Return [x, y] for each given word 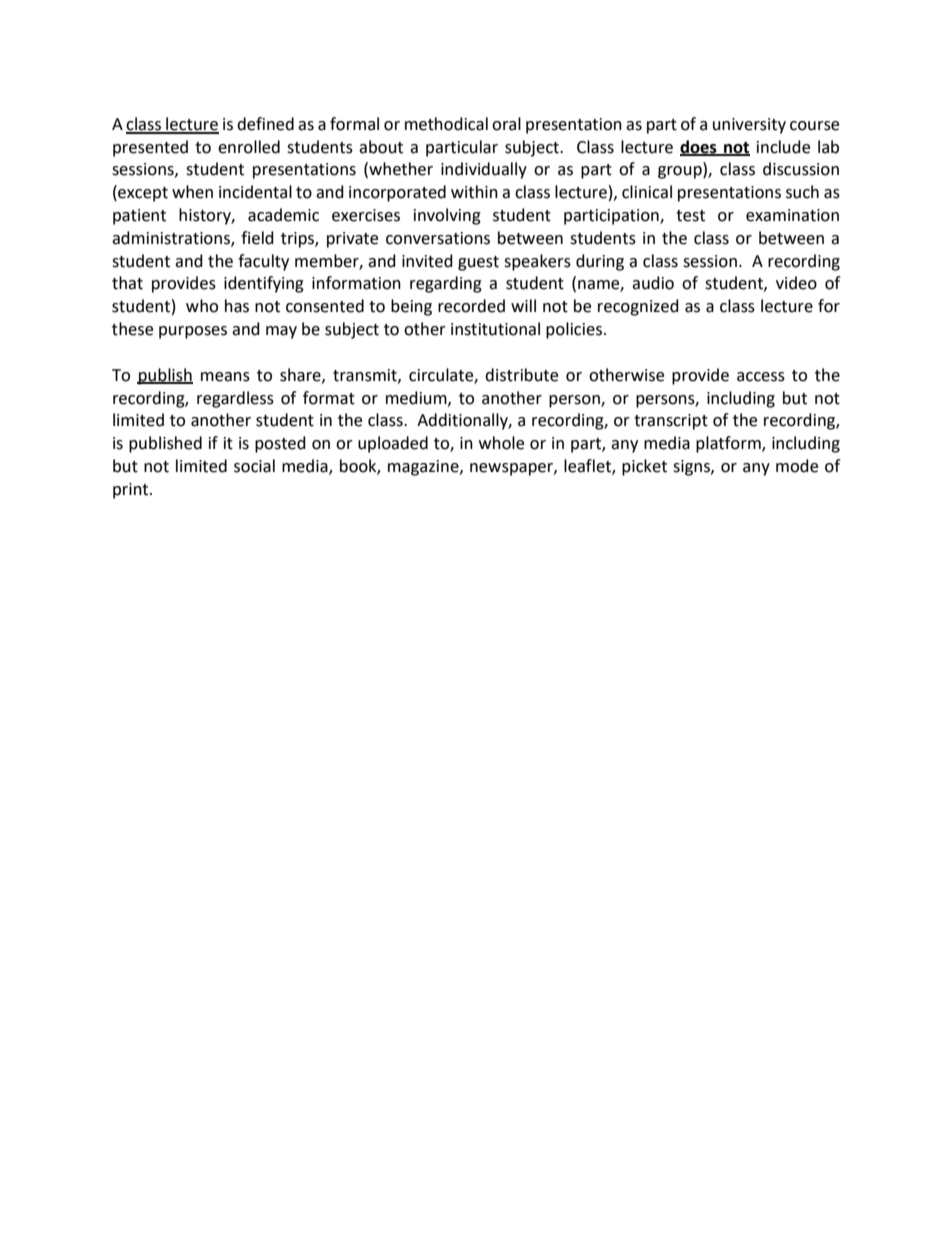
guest [478, 263]
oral [506, 124]
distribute [521, 375]
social [254, 466]
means [225, 377]
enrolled [249, 147]
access [761, 377]
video [796, 283]
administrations [172, 238]
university [749, 126]
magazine [424, 468]
